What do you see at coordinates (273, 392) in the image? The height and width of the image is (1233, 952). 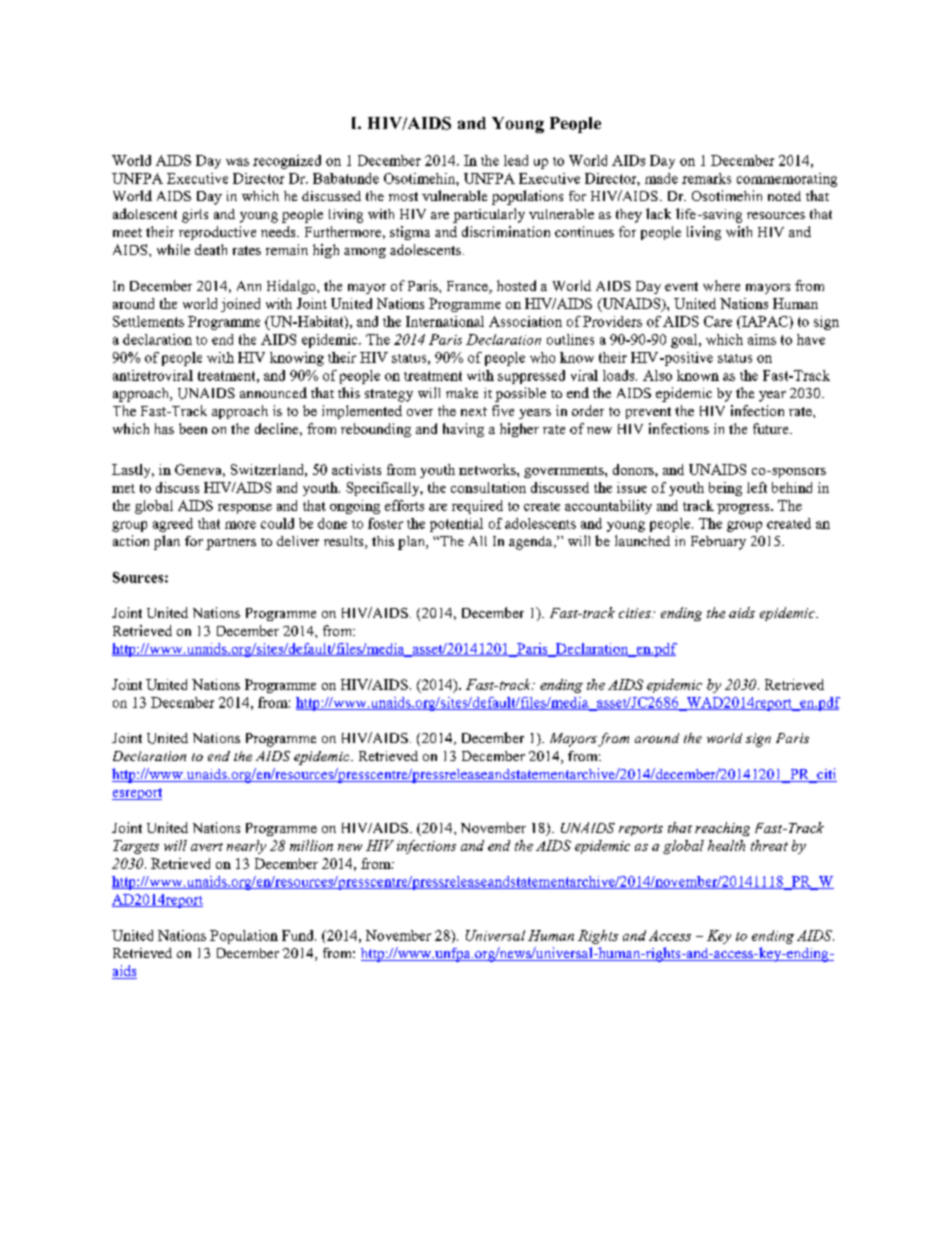 I see `announced` at bounding box center [273, 392].
